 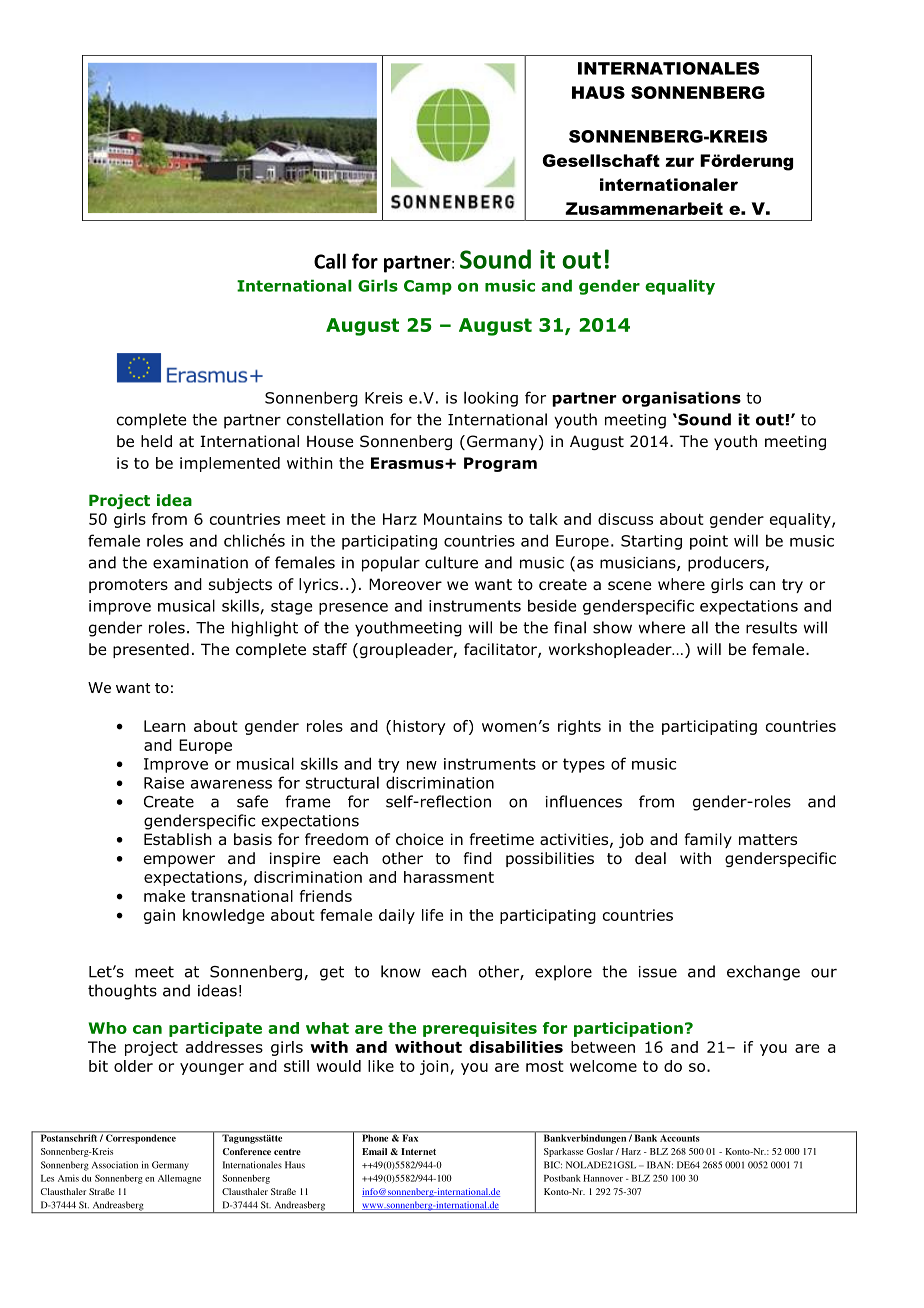 What do you see at coordinates (709, 542) in the page?
I see `point` at bounding box center [709, 542].
